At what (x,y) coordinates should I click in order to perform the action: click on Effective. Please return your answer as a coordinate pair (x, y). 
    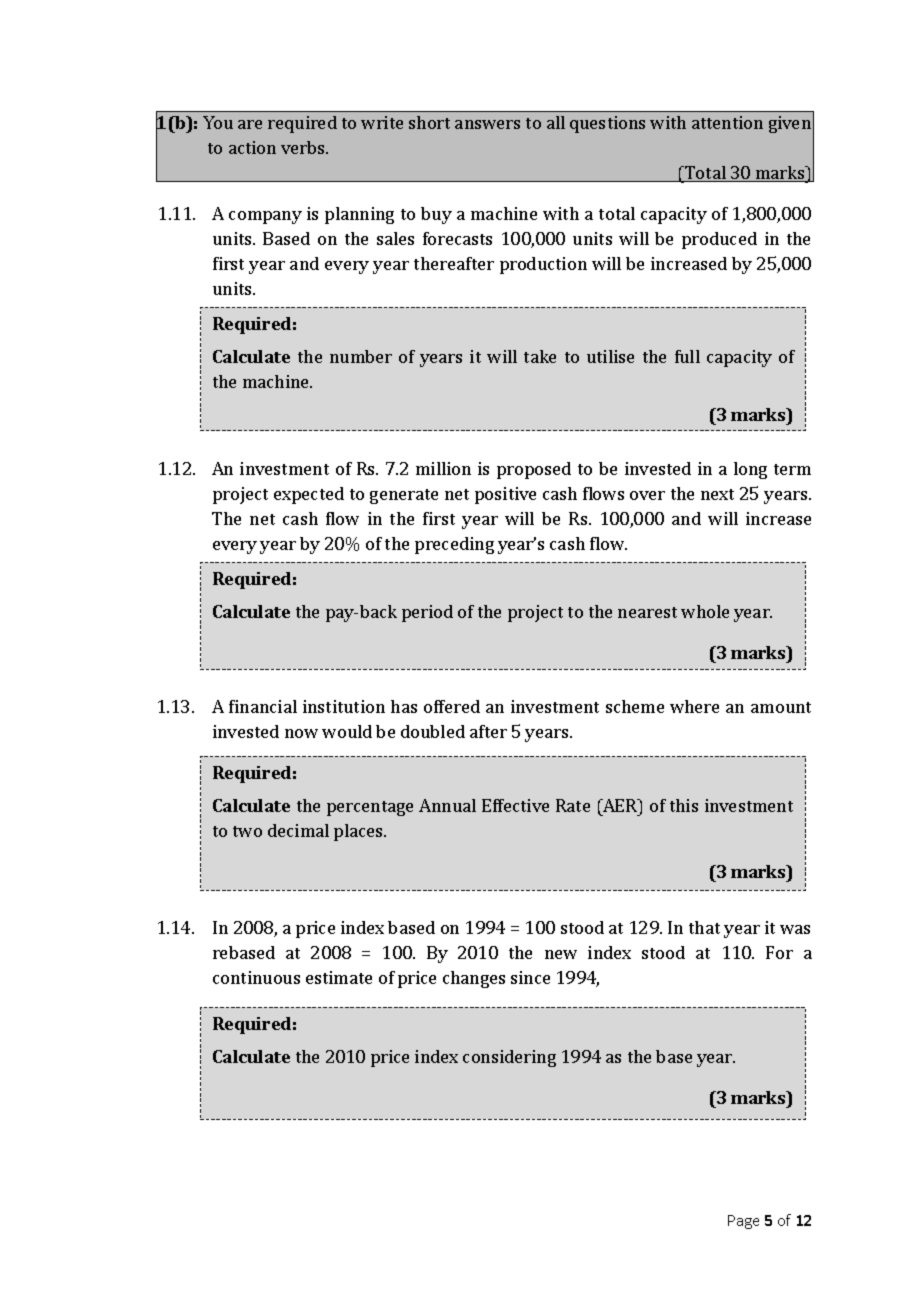
    Looking at the image, I should click on (515, 805).
